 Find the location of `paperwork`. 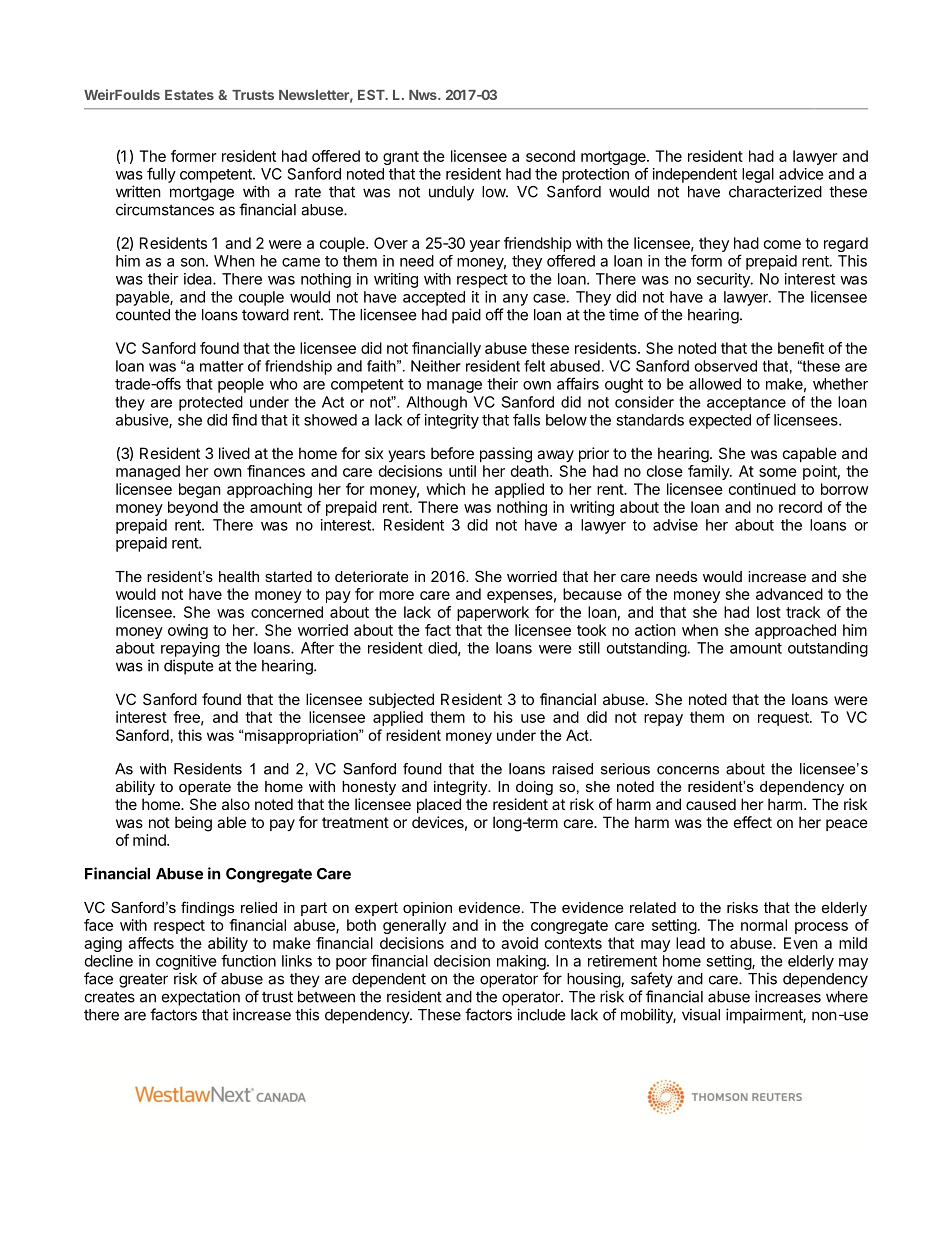

paperwork is located at coordinates (493, 613).
